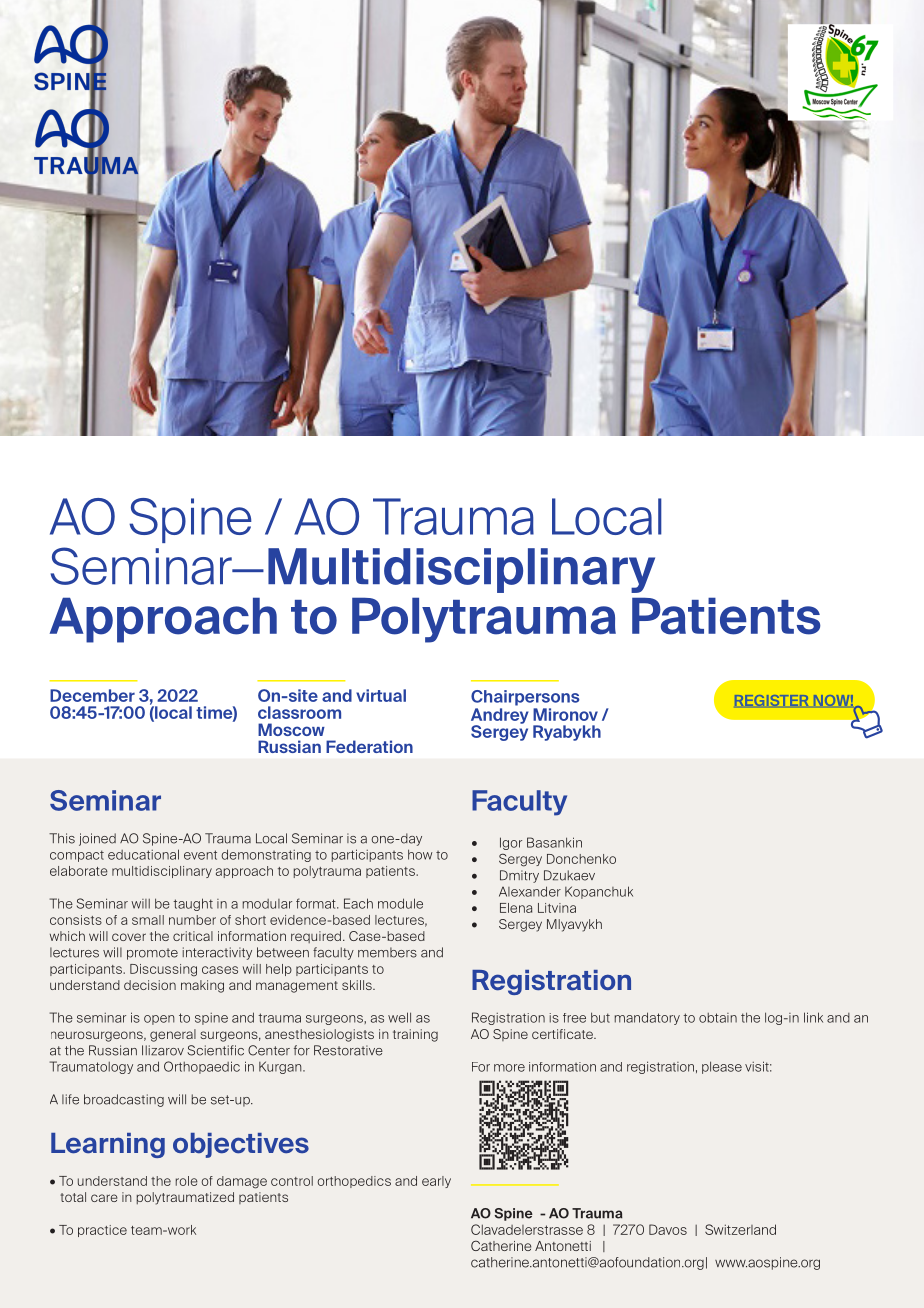 The height and width of the screenshot is (1308, 924). I want to click on training, so click(415, 1035).
